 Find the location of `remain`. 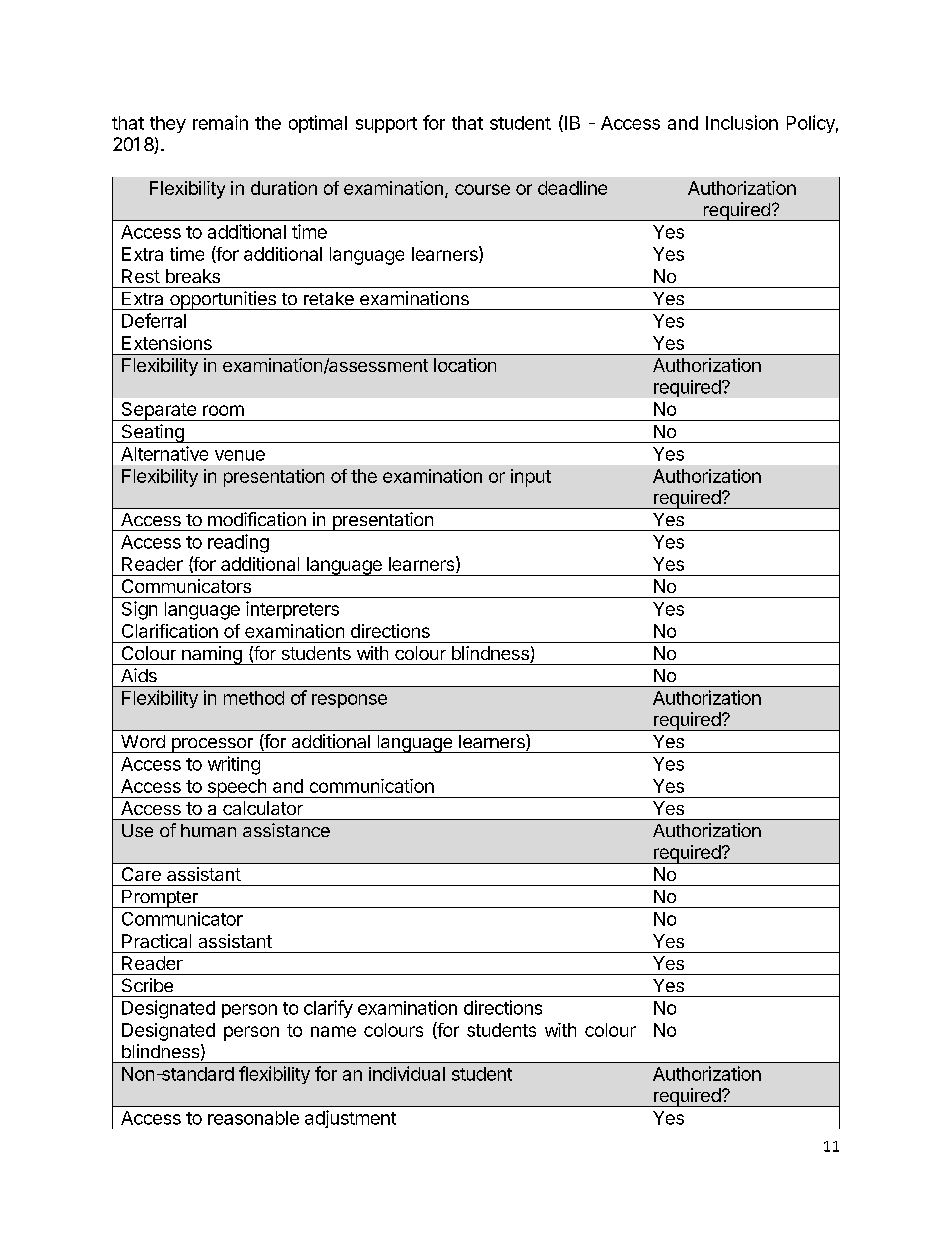

remain is located at coordinates (220, 122).
